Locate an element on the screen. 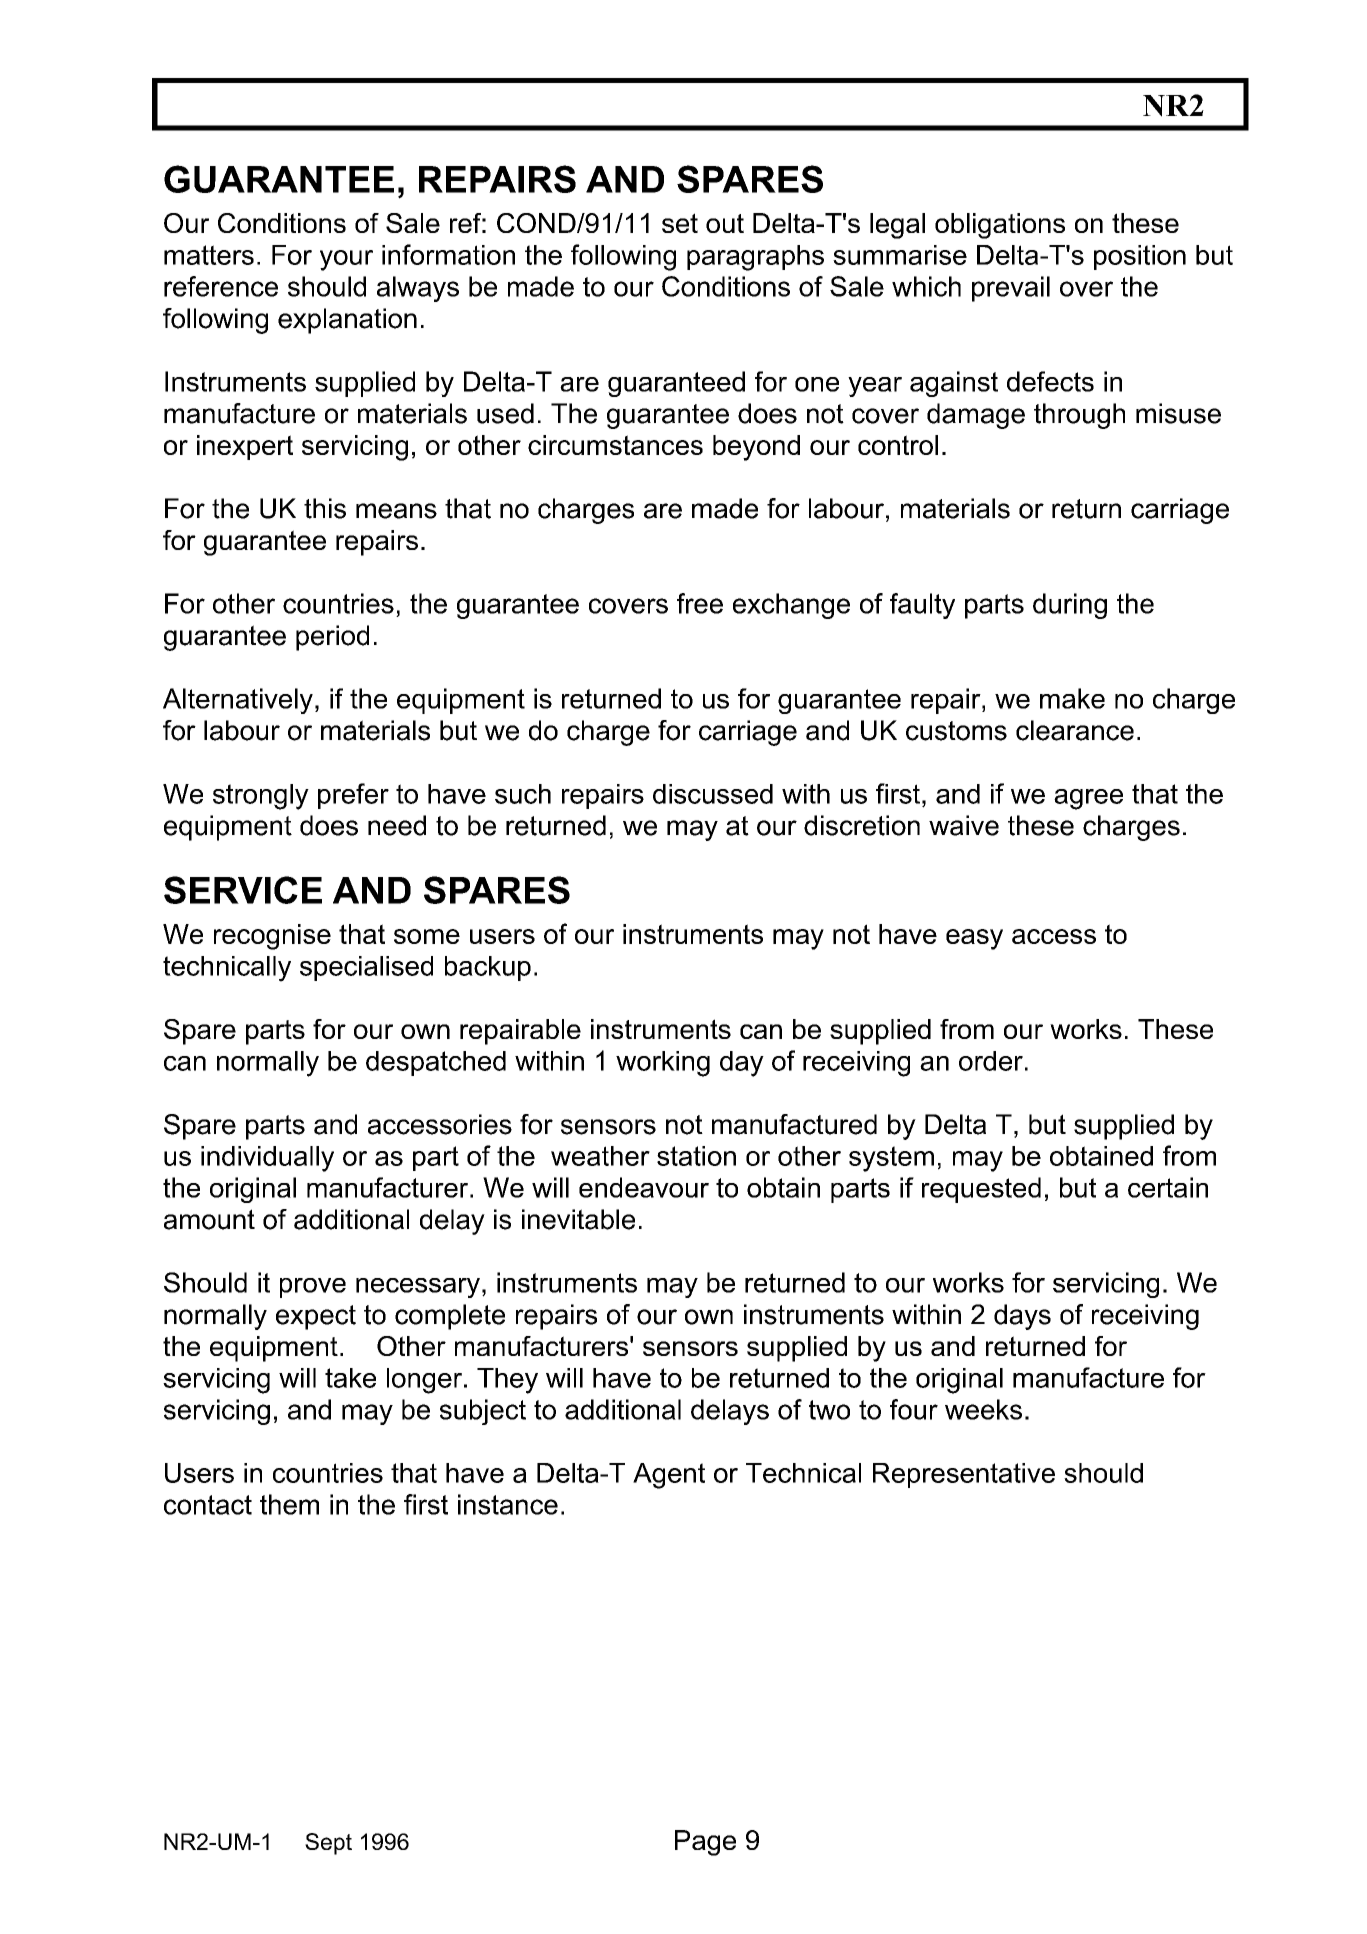  prove is located at coordinates (313, 1288).
